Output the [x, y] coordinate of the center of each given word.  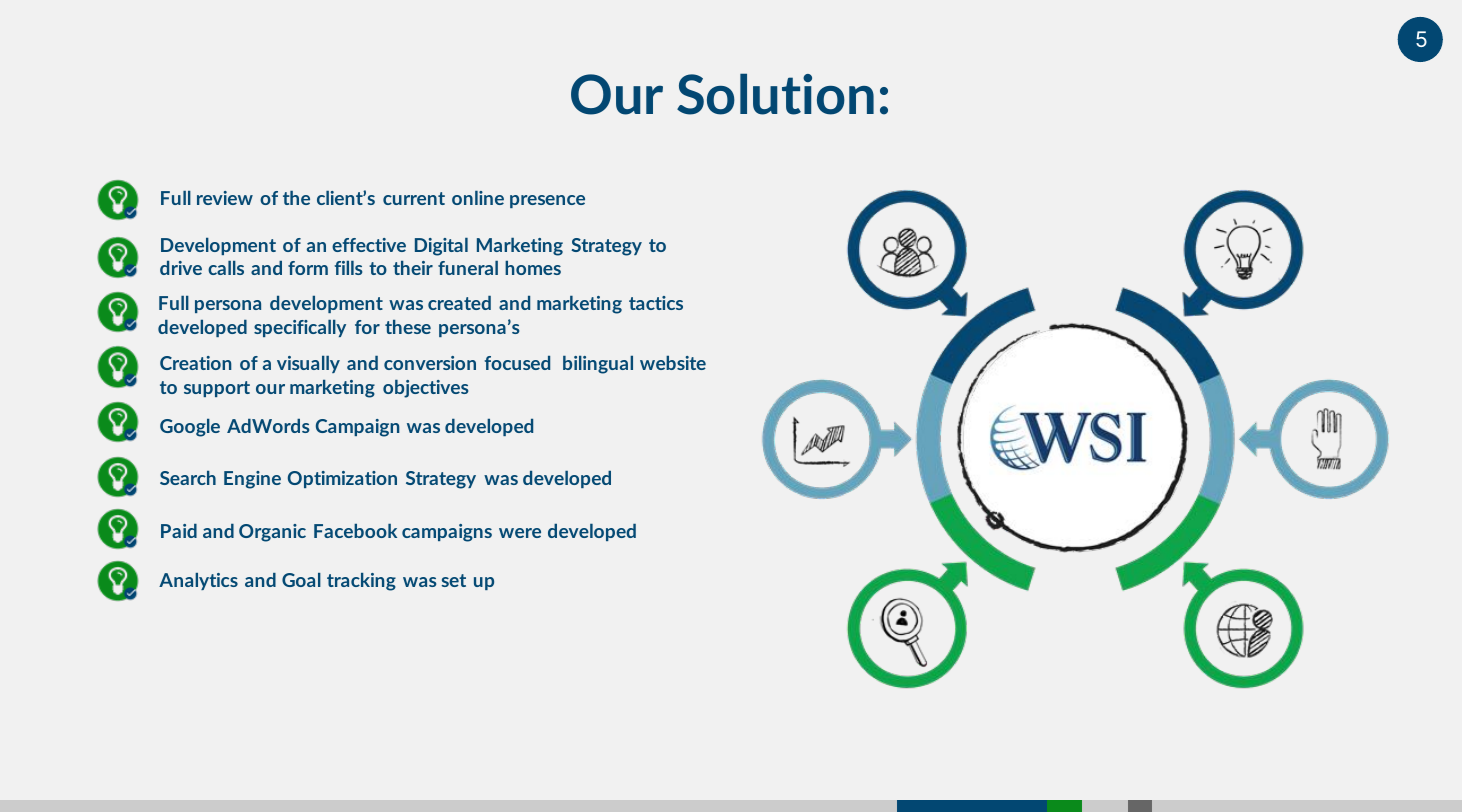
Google [190, 428]
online [478, 198]
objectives [425, 389]
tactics [656, 303]
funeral [468, 268]
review [225, 198]
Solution [775, 94]
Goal [301, 580]
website [673, 363]
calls [226, 268]
